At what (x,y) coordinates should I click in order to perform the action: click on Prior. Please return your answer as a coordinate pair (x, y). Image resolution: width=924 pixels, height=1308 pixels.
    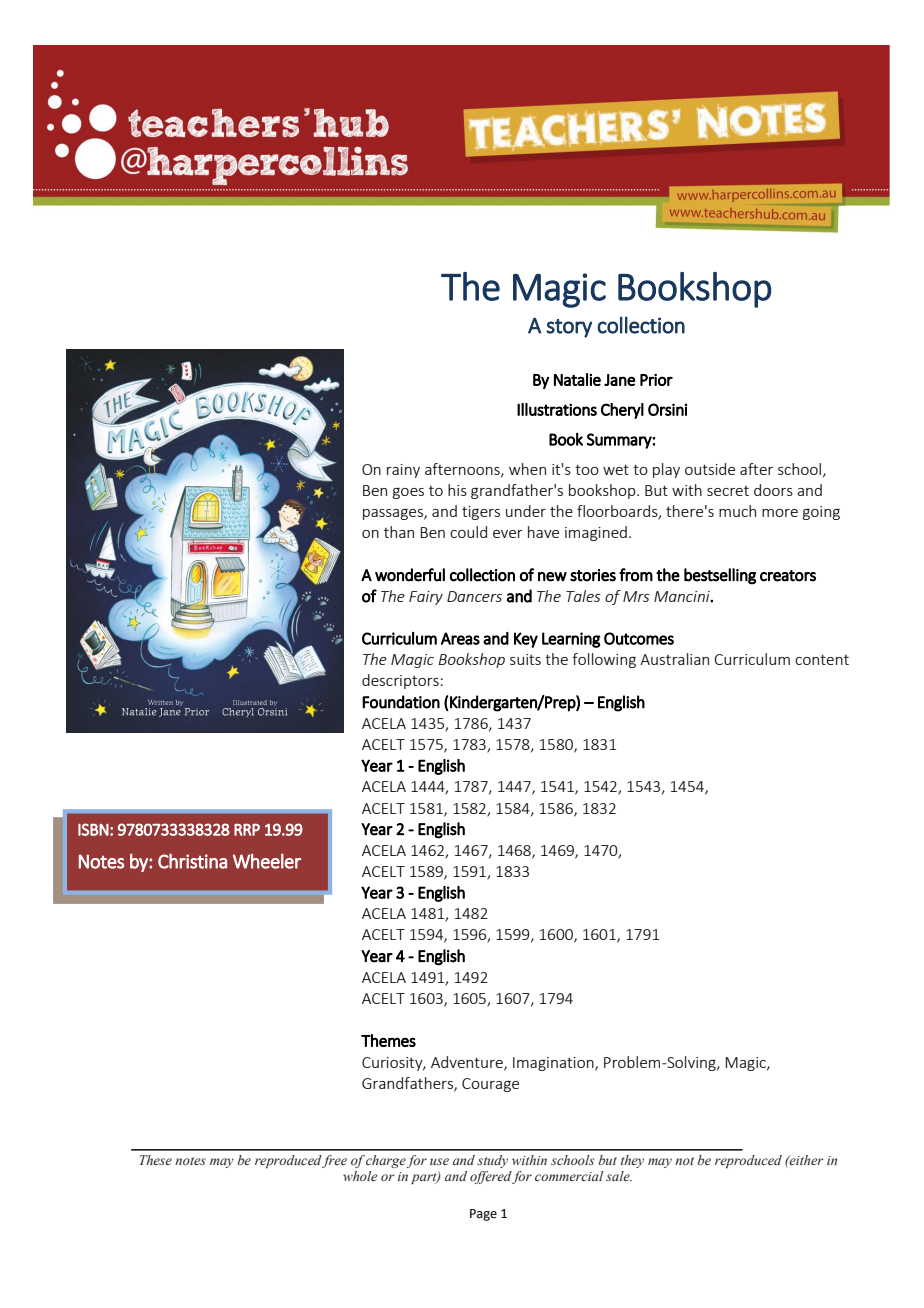
    Looking at the image, I should click on (656, 380).
